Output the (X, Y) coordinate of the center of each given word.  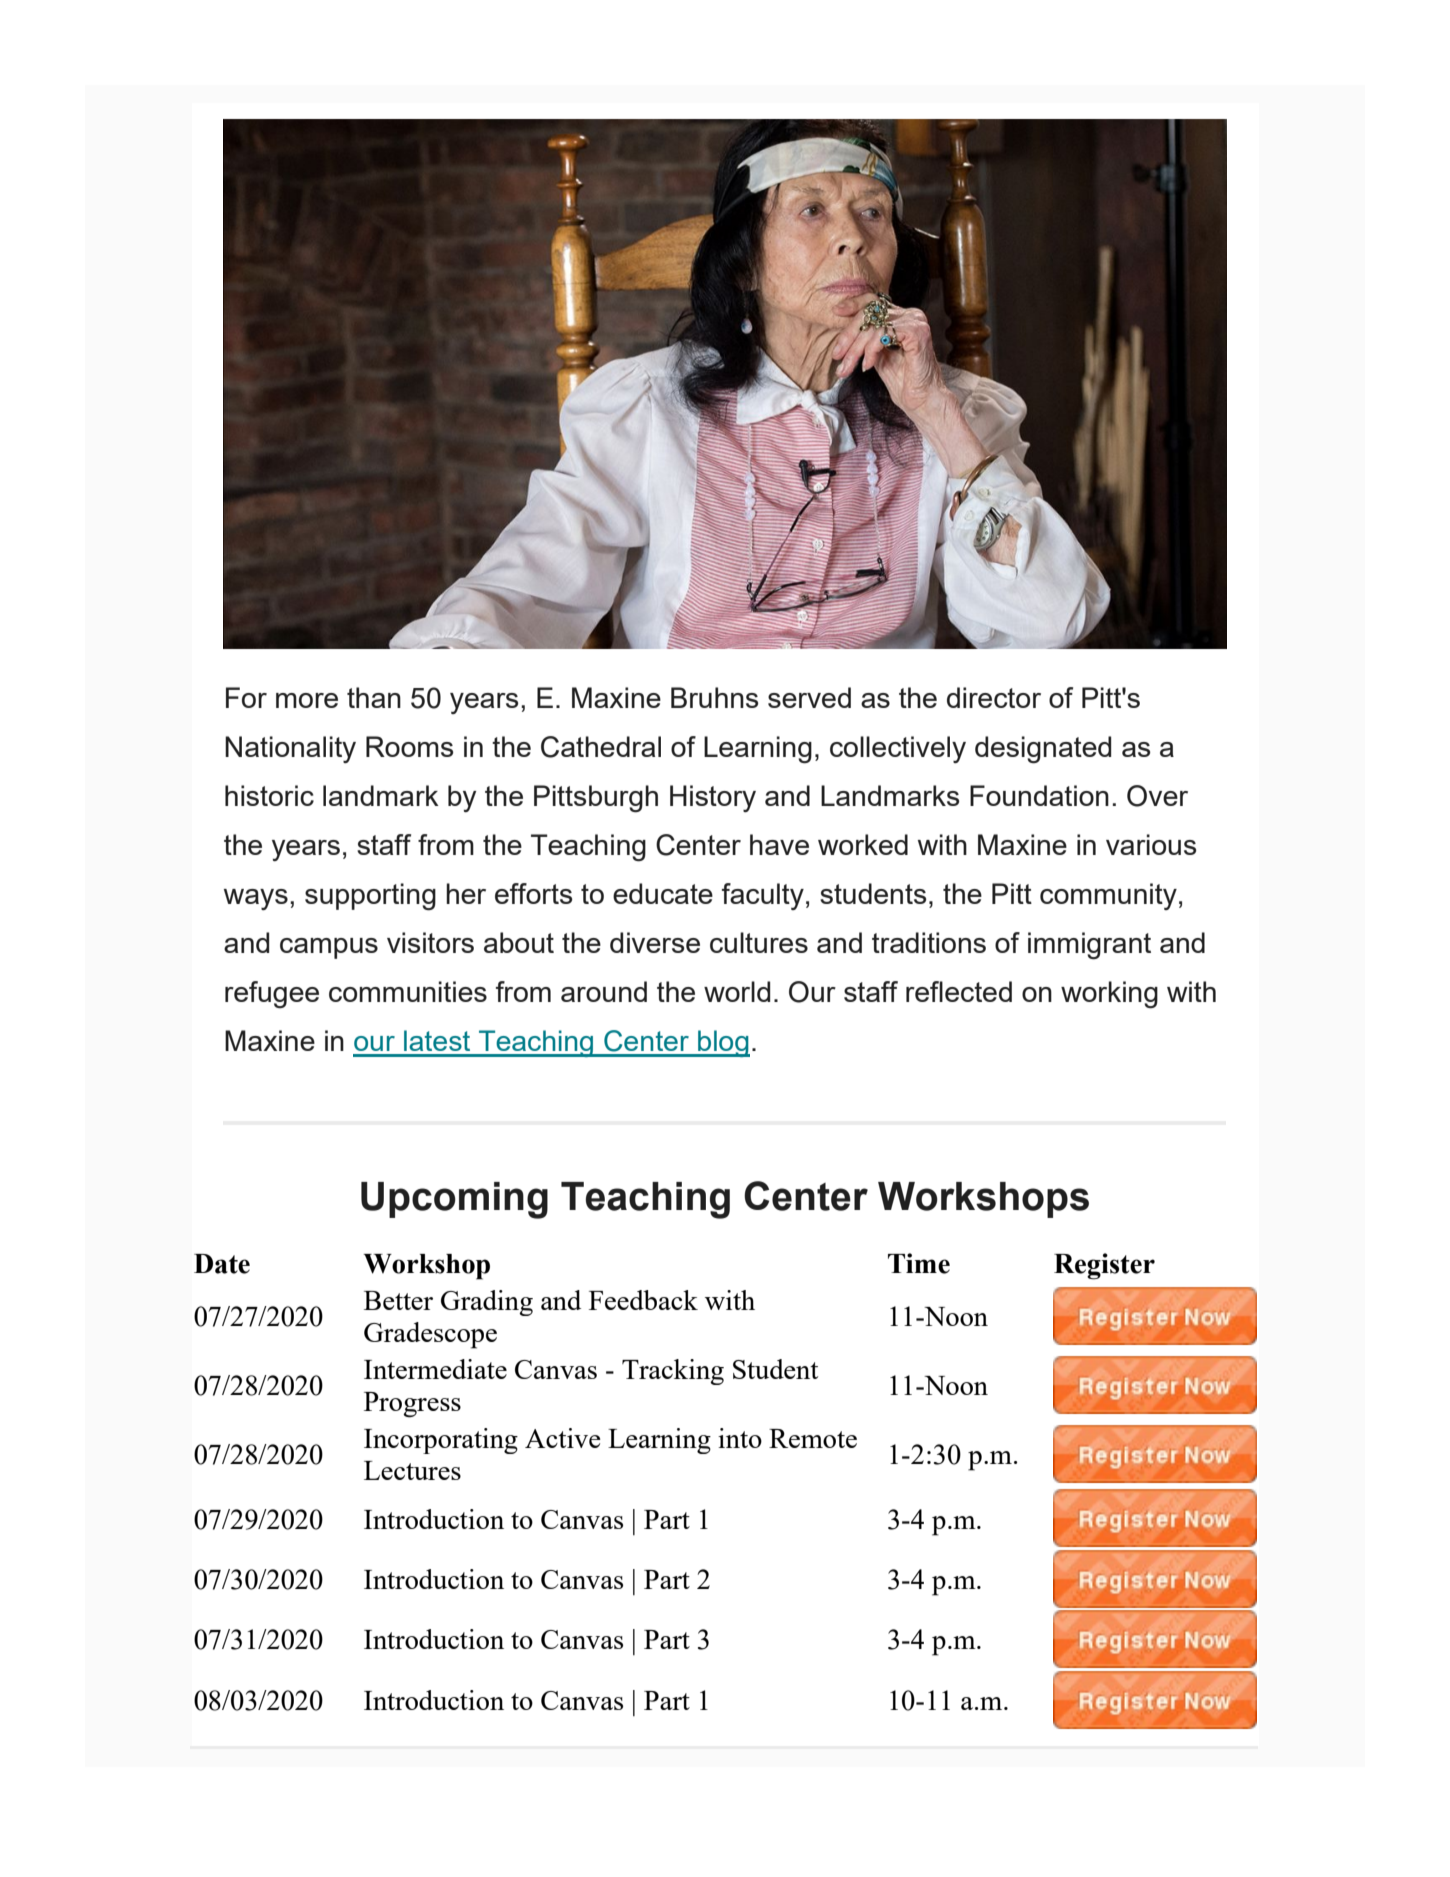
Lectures (412, 1470)
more (307, 700)
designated (1043, 750)
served (809, 697)
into (740, 1438)
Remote (813, 1438)
